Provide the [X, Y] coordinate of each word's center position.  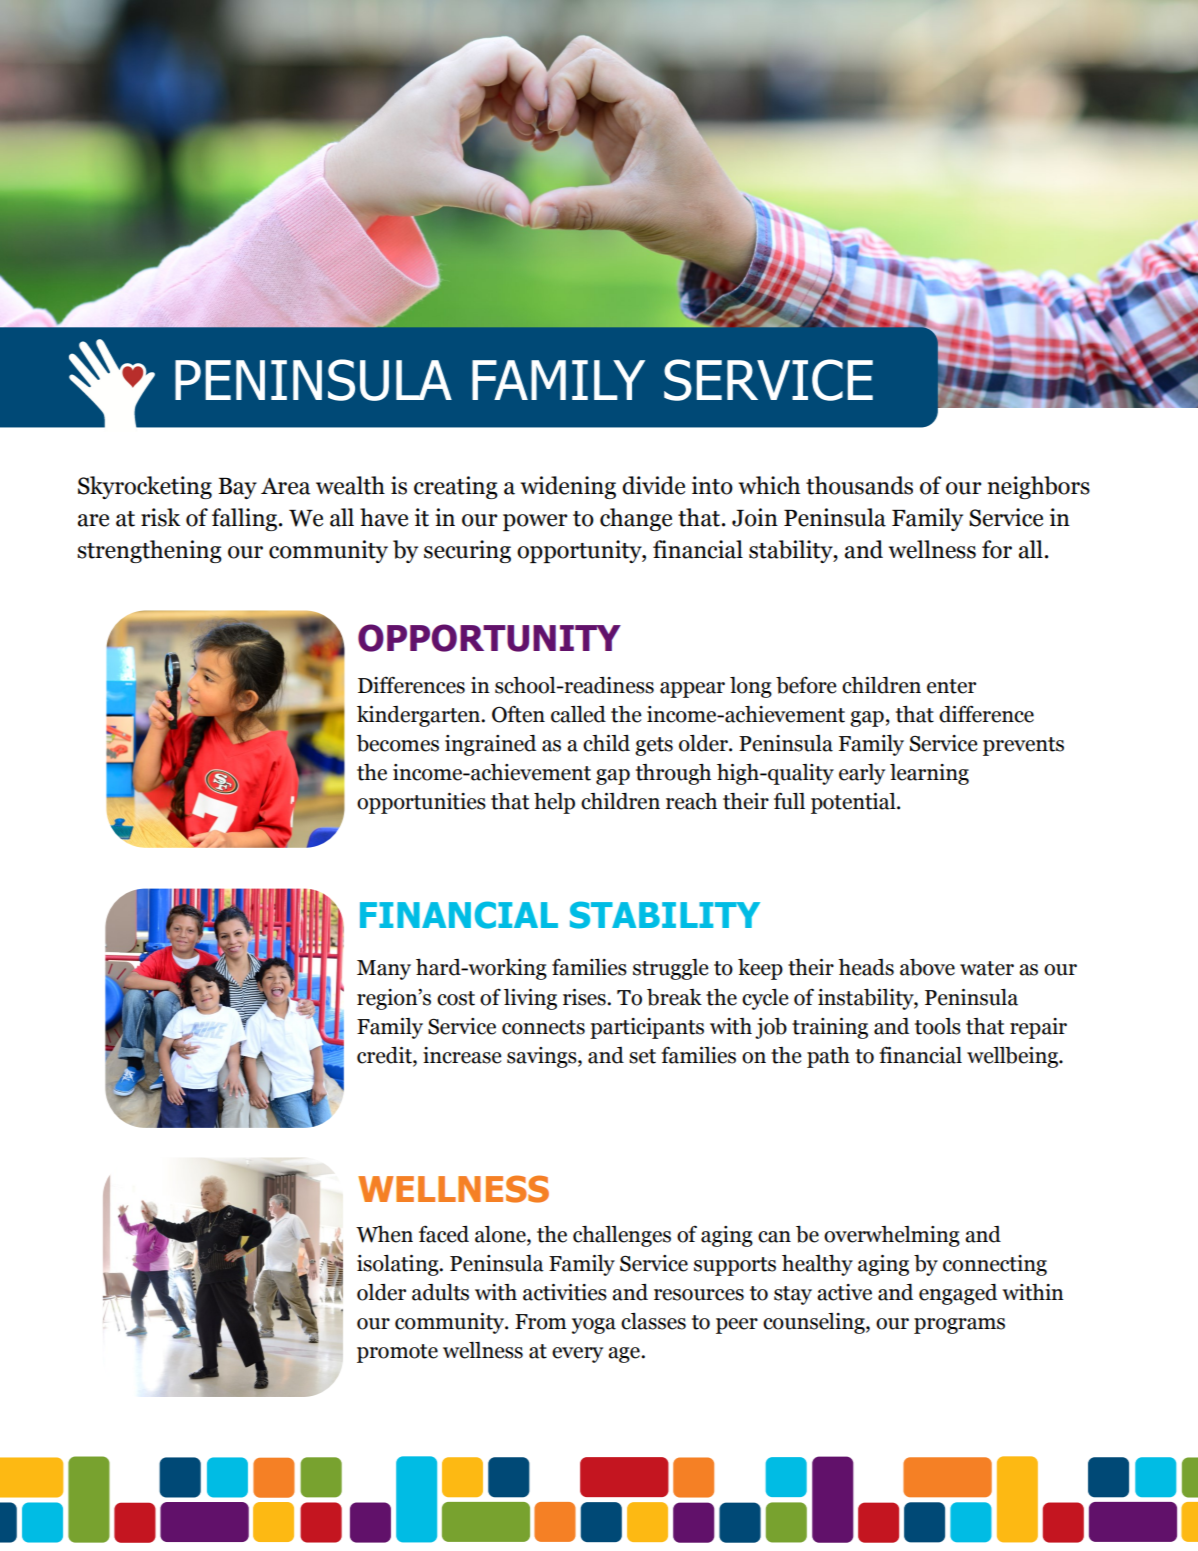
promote [397, 1353]
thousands [859, 485]
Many [384, 970]
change [636, 519]
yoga [594, 1326]
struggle [670, 969]
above [927, 967]
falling [246, 519]
